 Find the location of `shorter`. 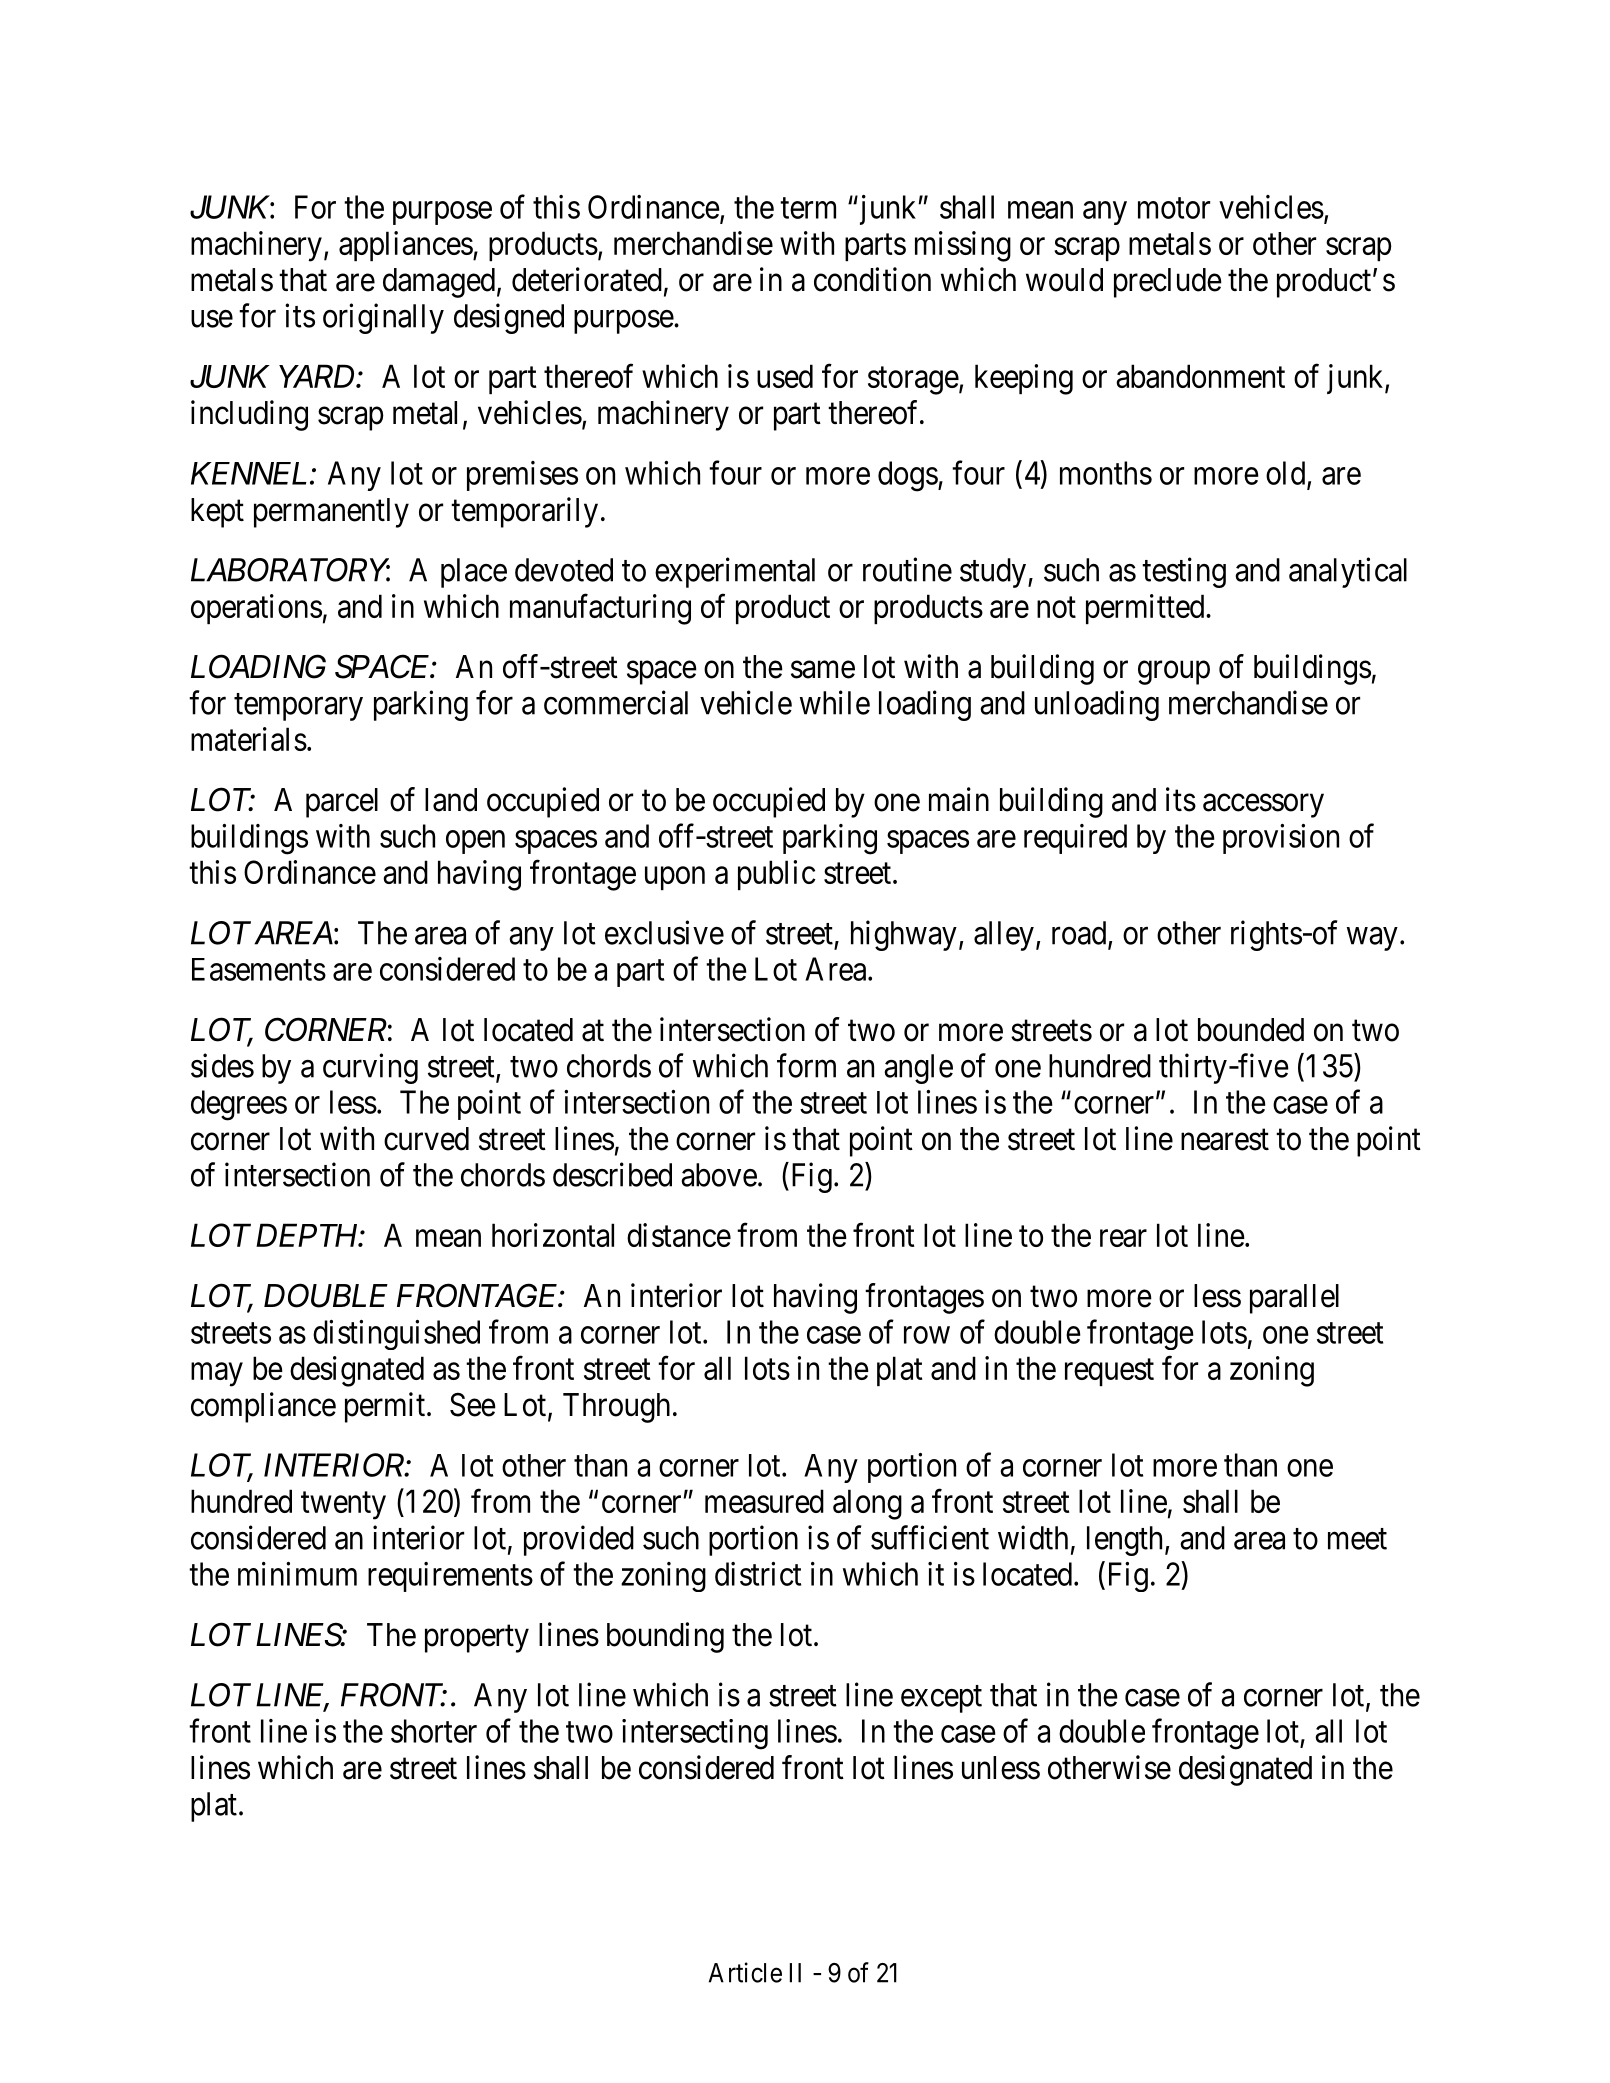

shorter is located at coordinates (434, 1731).
